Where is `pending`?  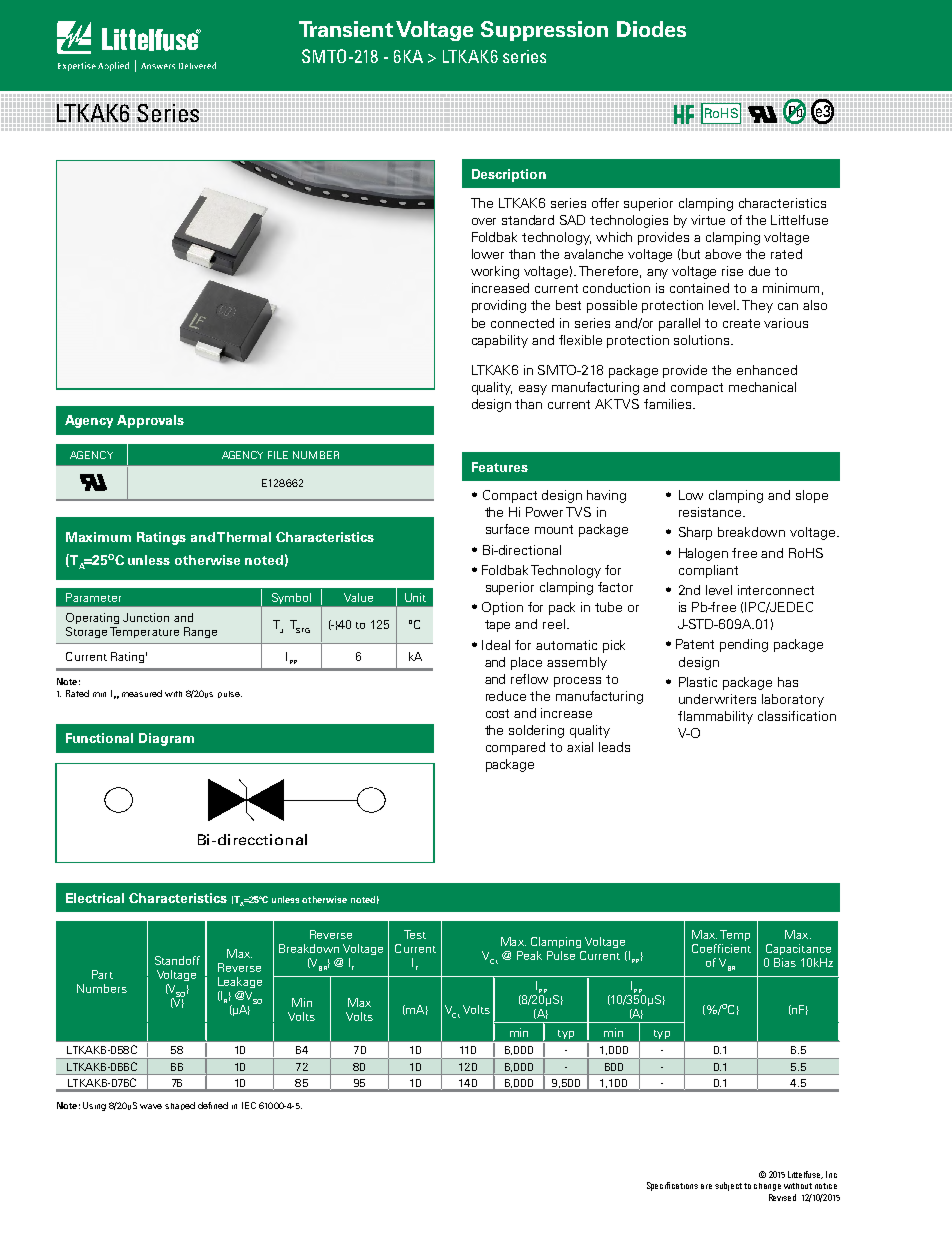 pending is located at coordinates (744, 645).
